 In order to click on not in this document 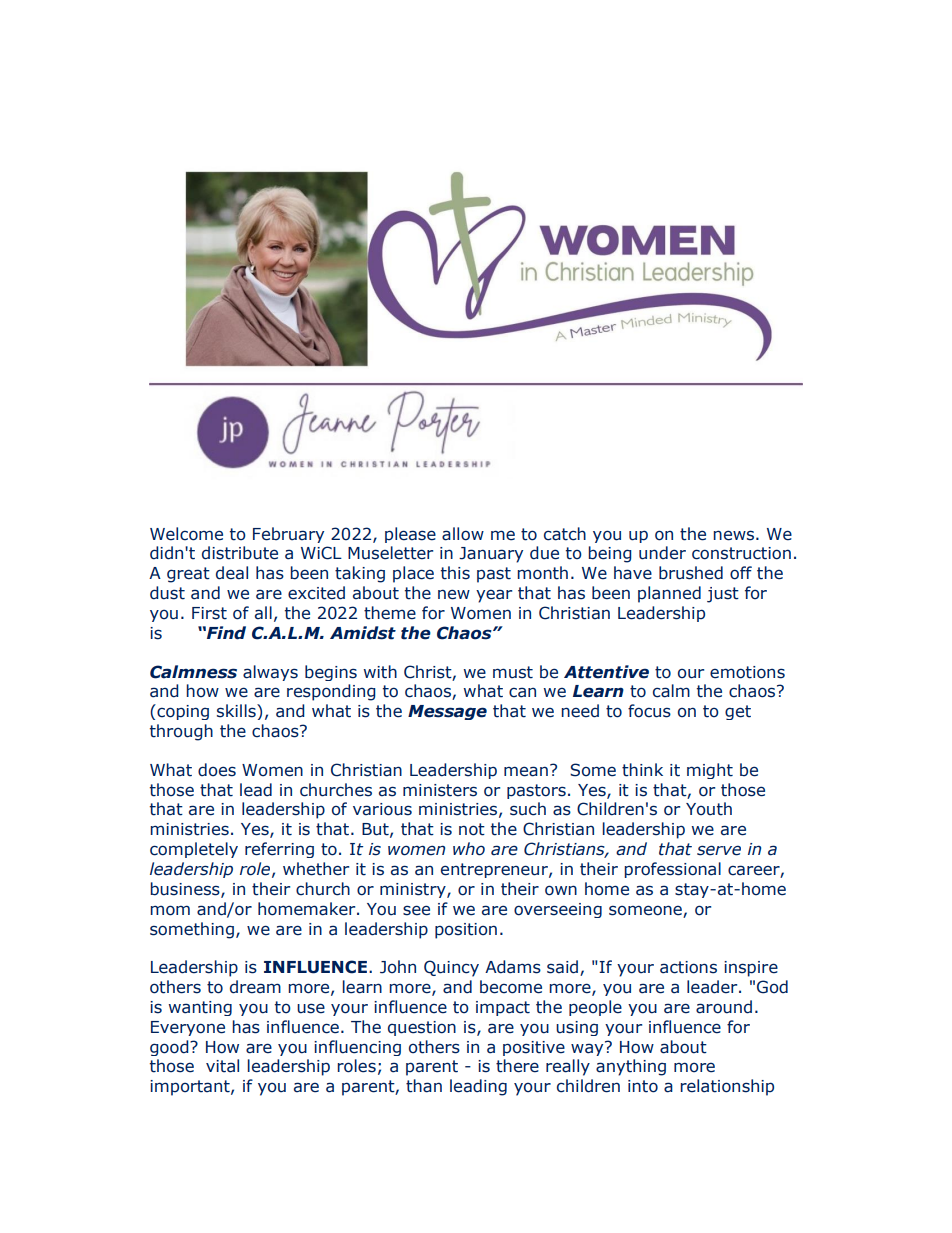, I will do `click(472, 829)`.
